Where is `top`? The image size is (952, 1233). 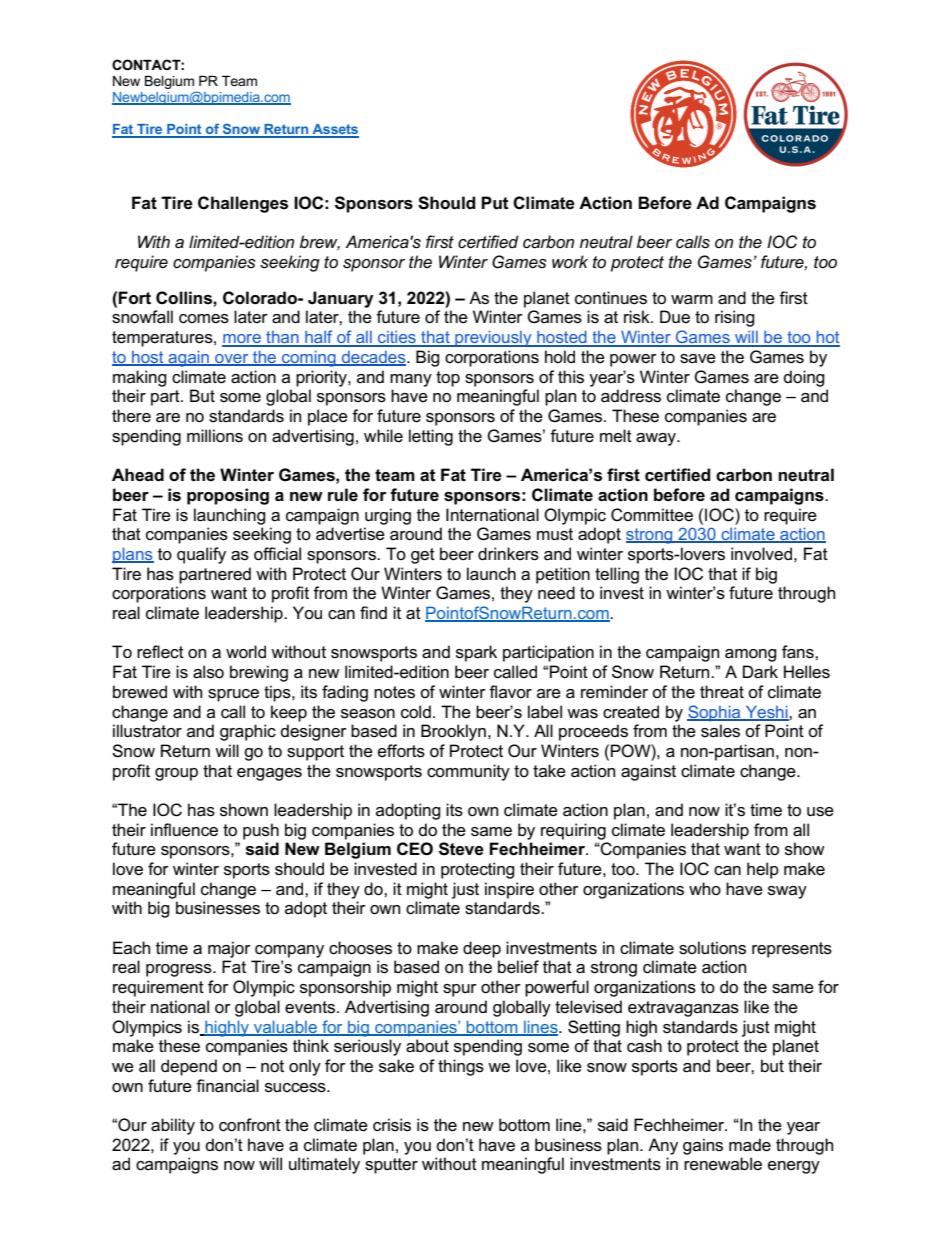
top is located at coordinates (448, 379).
